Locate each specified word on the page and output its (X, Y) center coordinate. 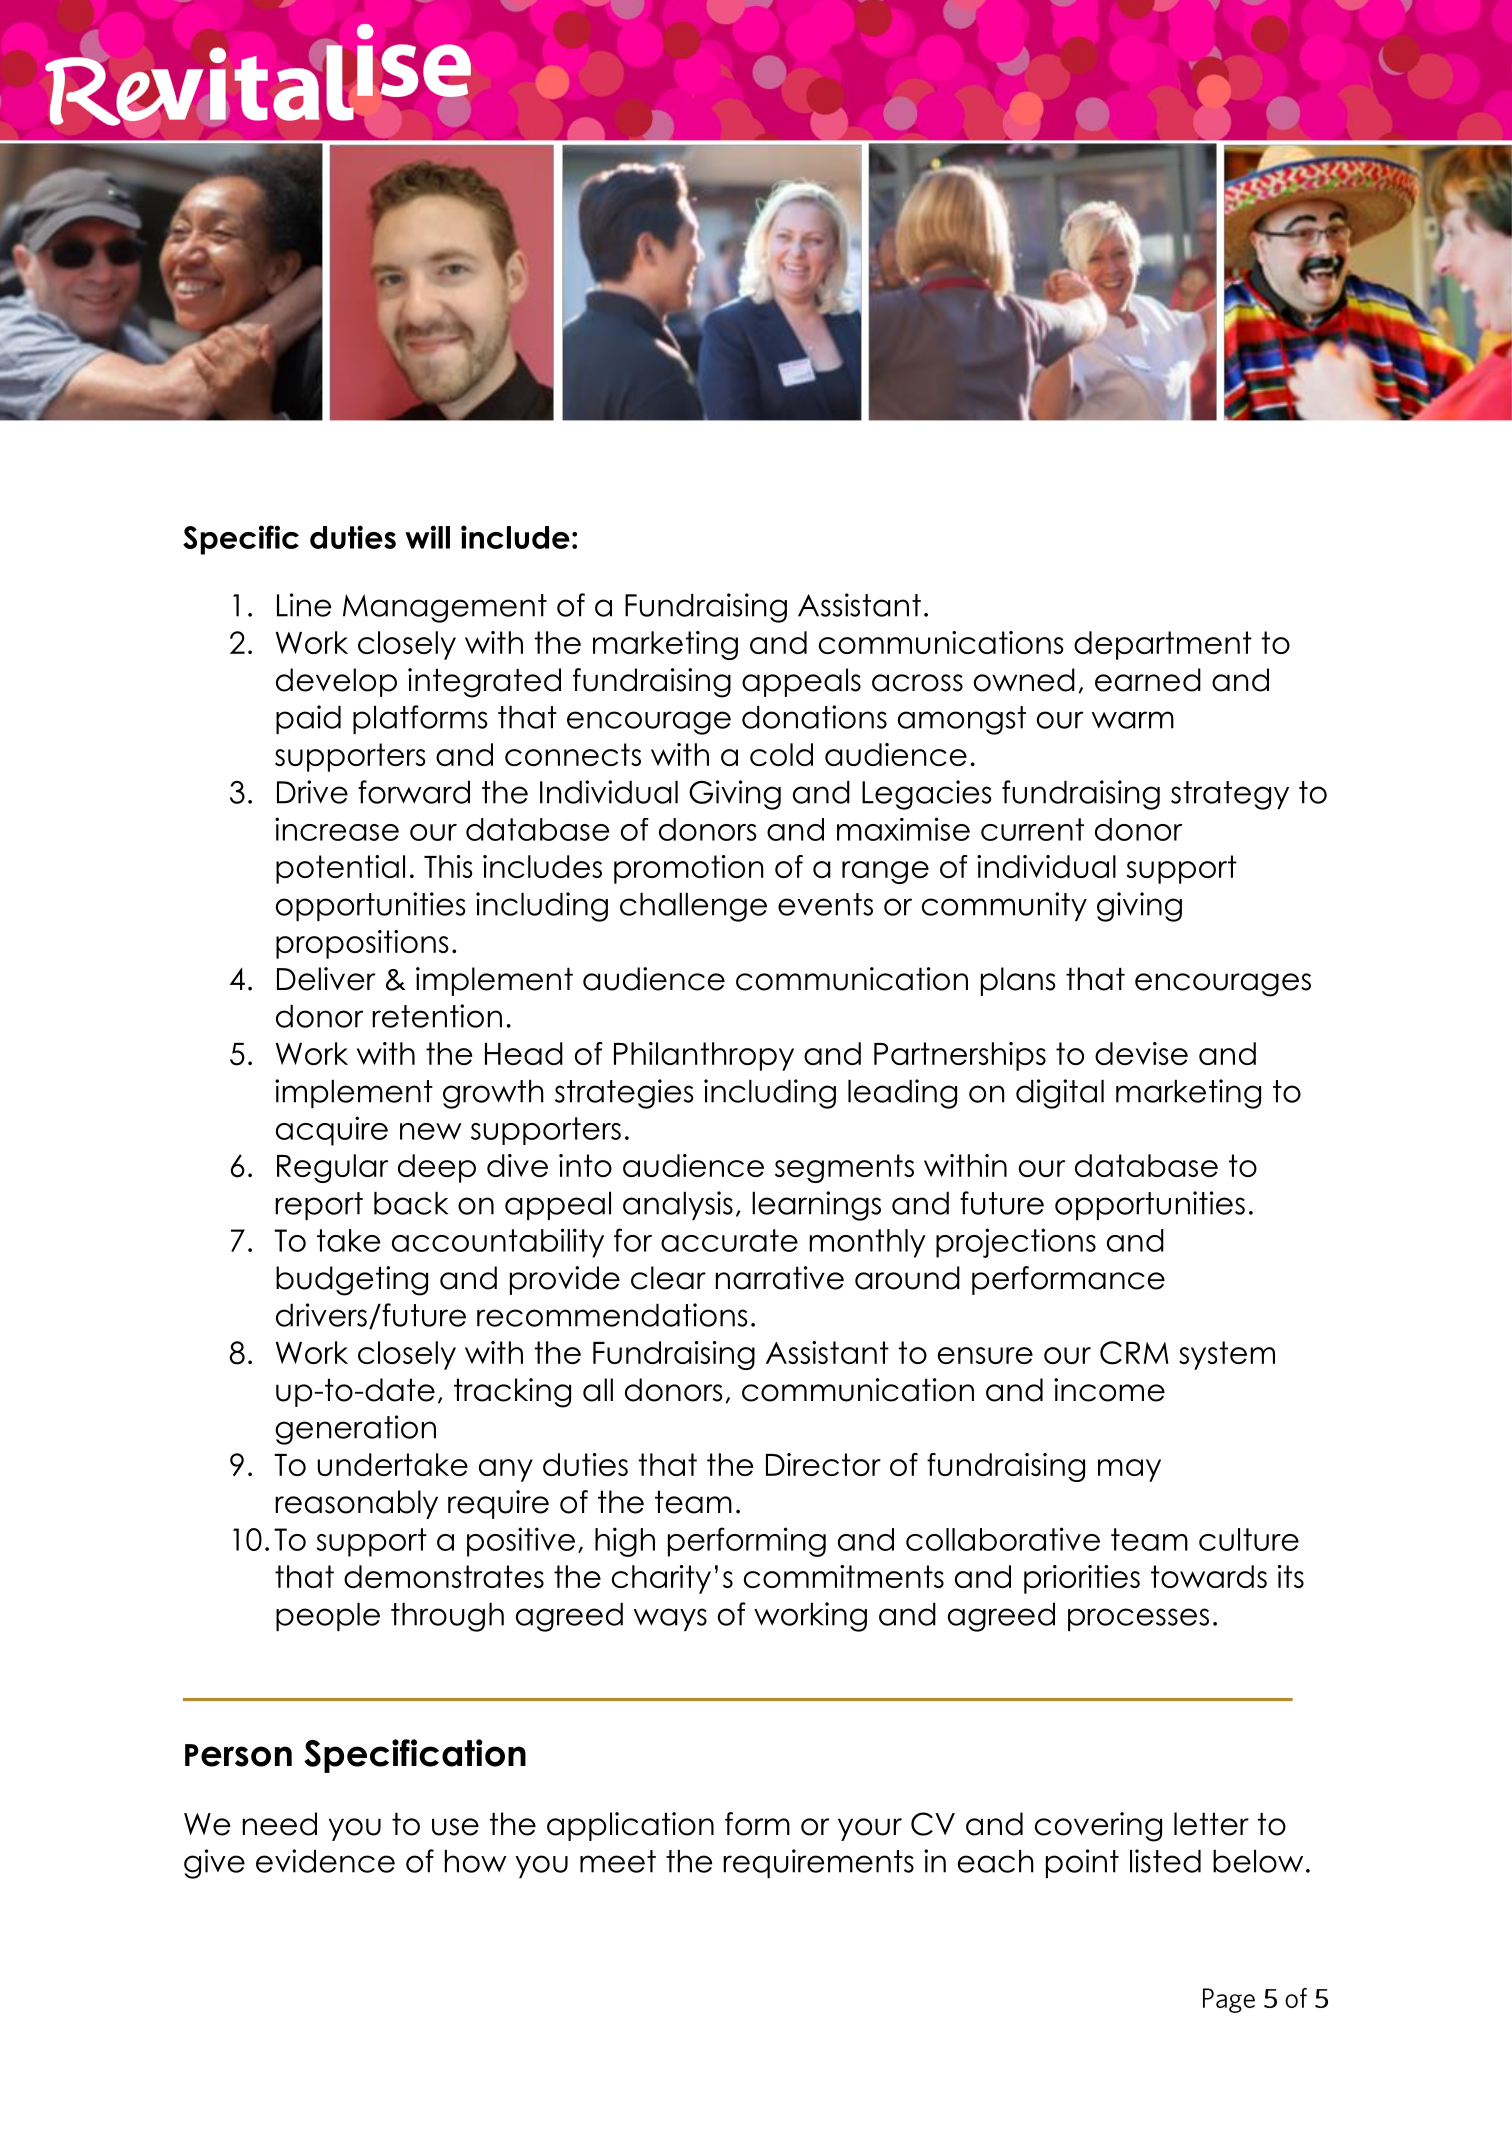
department (1163, 645)
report (319, 1206)
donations (814, 717)
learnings (816, 1206)
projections (1016, 1243)
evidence (325, 1861)
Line (304, 605)
